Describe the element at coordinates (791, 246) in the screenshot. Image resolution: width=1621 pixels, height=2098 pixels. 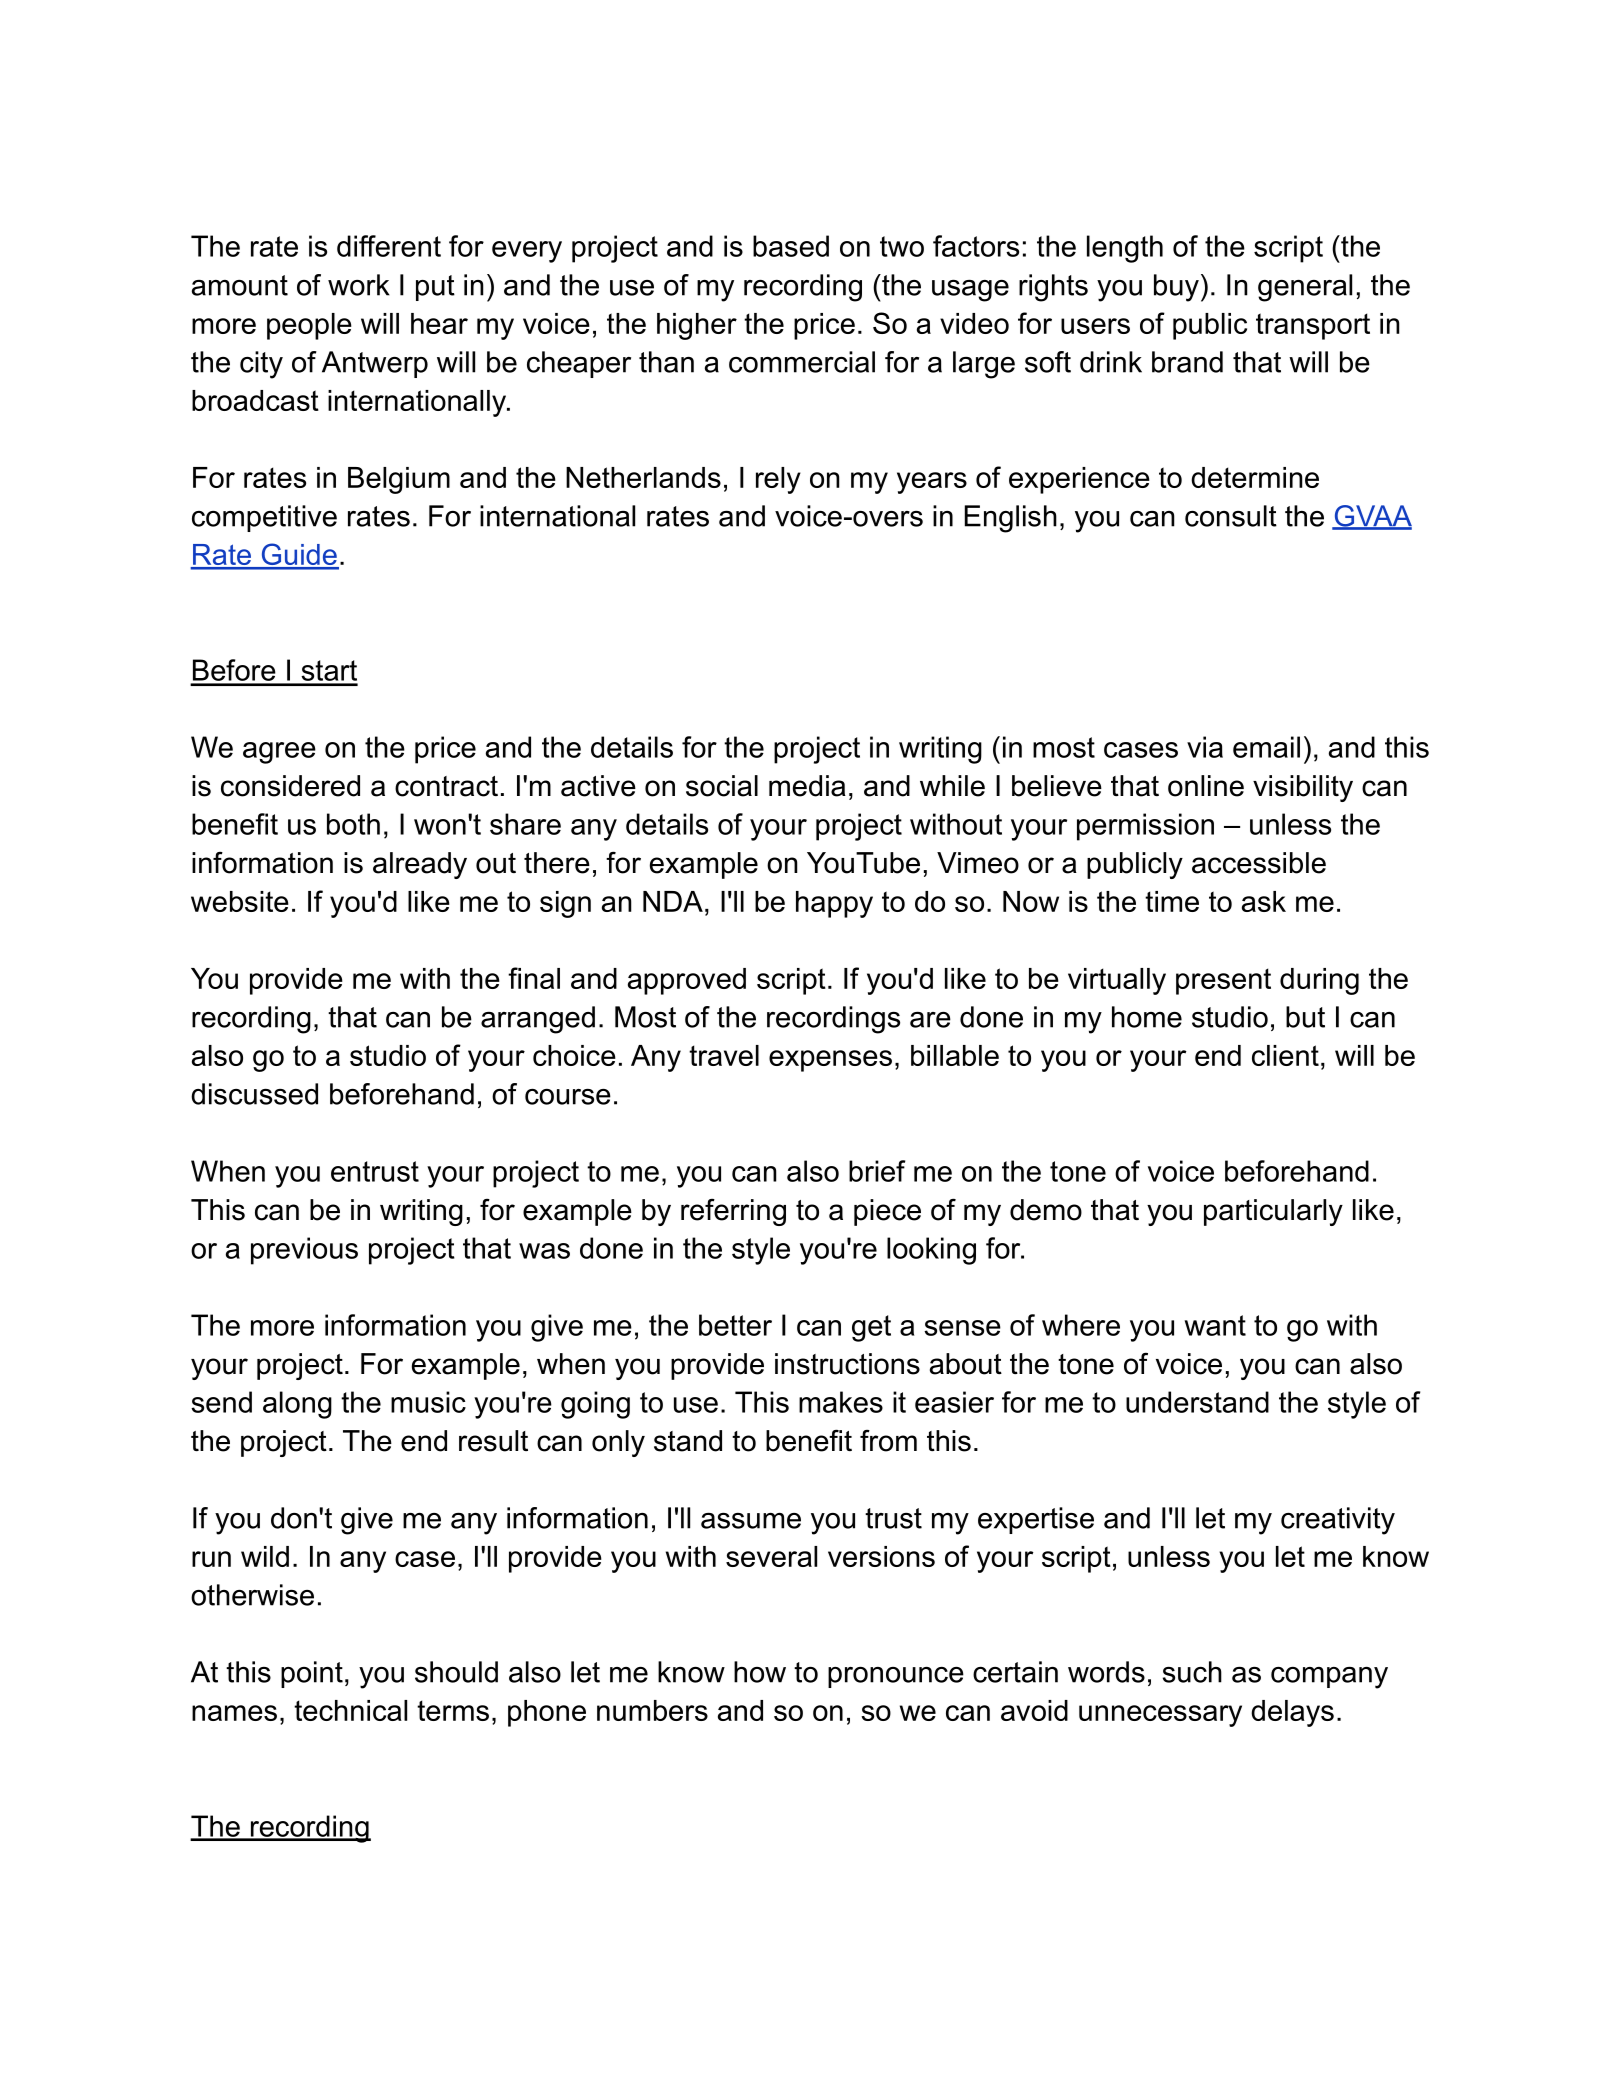
I see `based` at that location.
